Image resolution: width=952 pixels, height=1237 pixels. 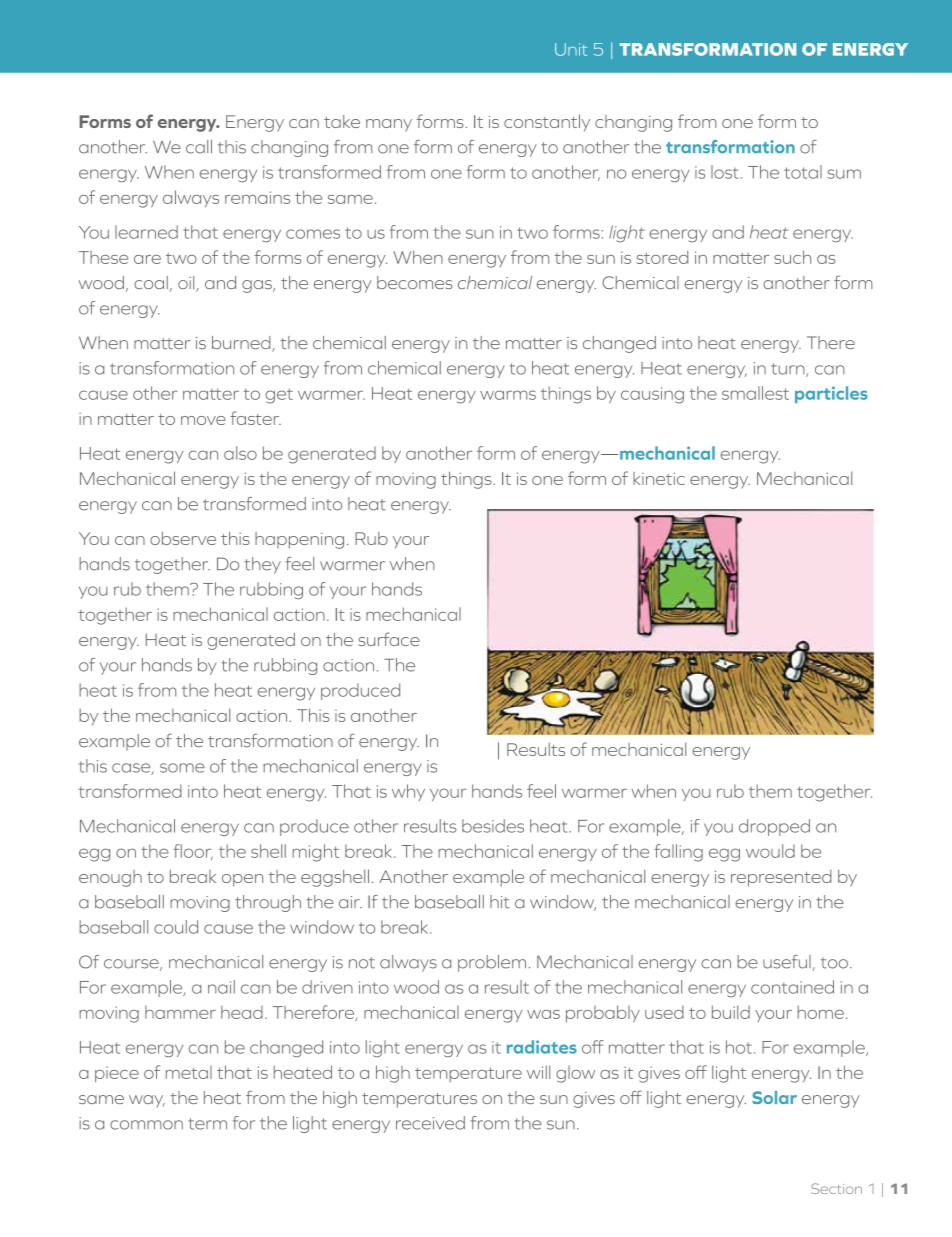 I want to click on constantly, so click(x=547, y=123).
